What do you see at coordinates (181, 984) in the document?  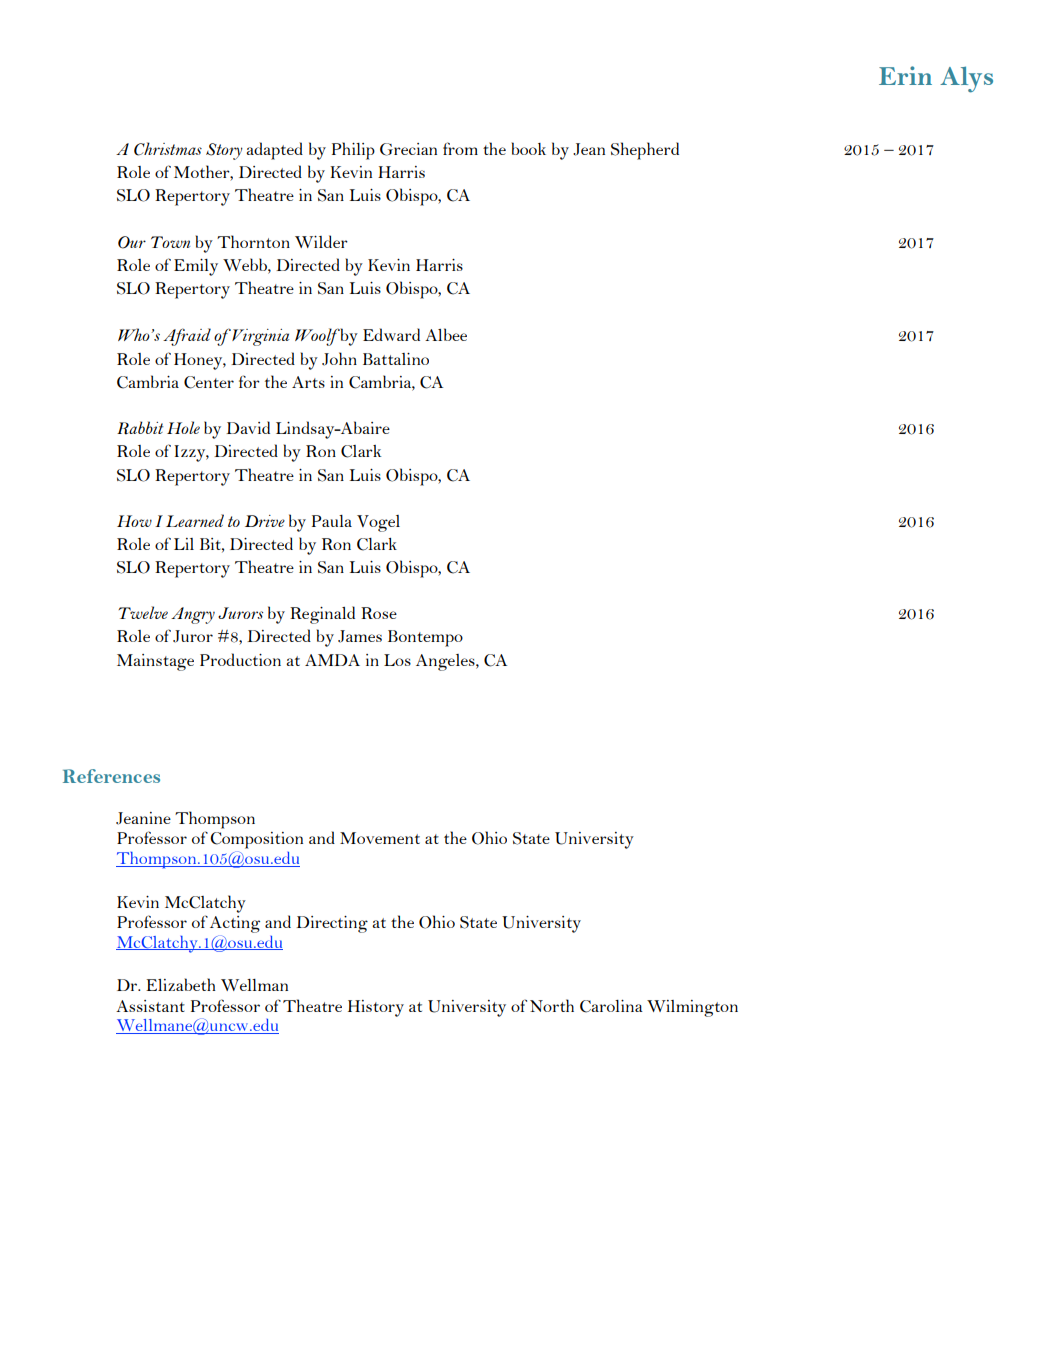 I see `Elizabeth` at bounding box center [181, 984].
